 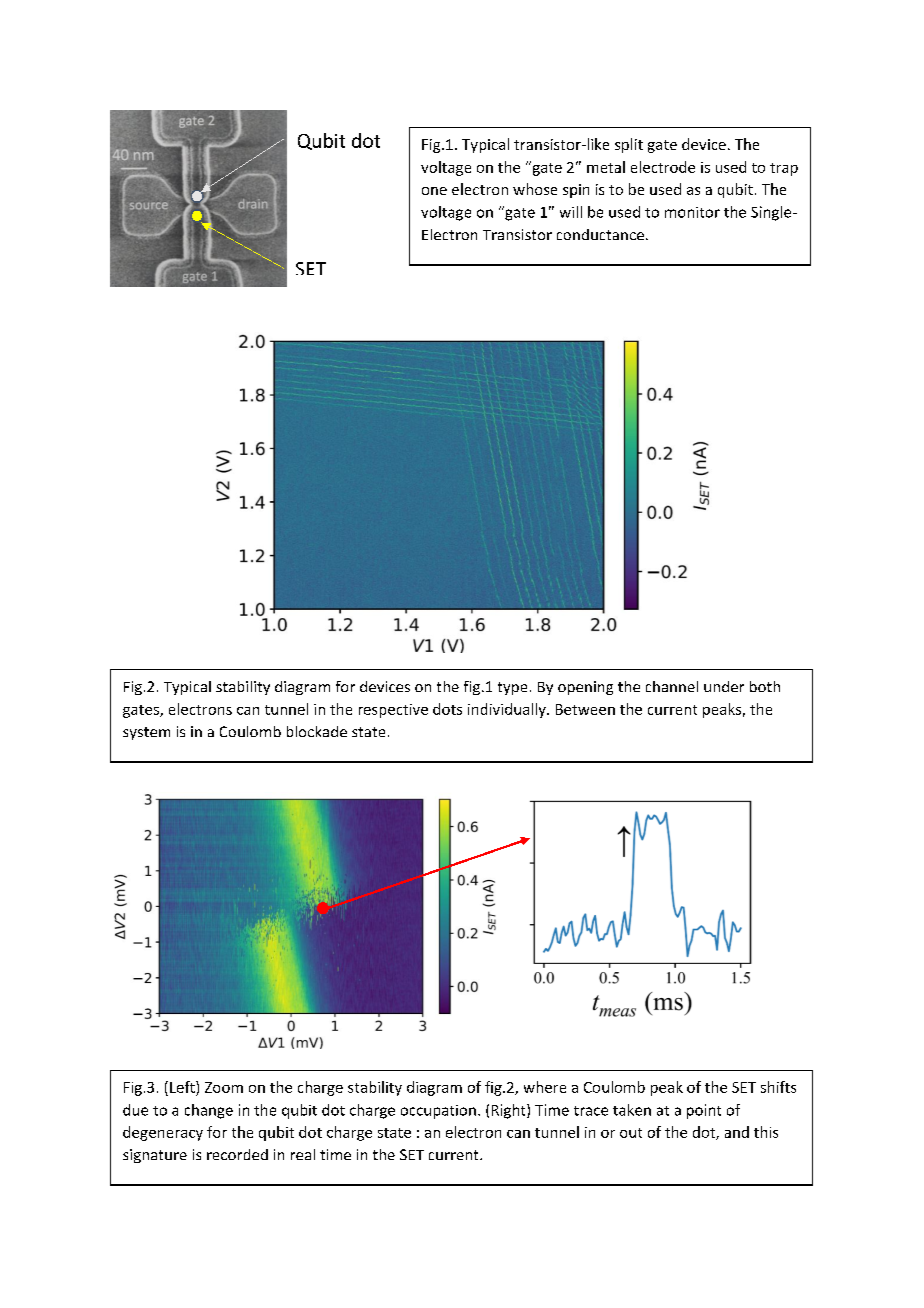 I want to click on change, so click(x=209, y=1111).
